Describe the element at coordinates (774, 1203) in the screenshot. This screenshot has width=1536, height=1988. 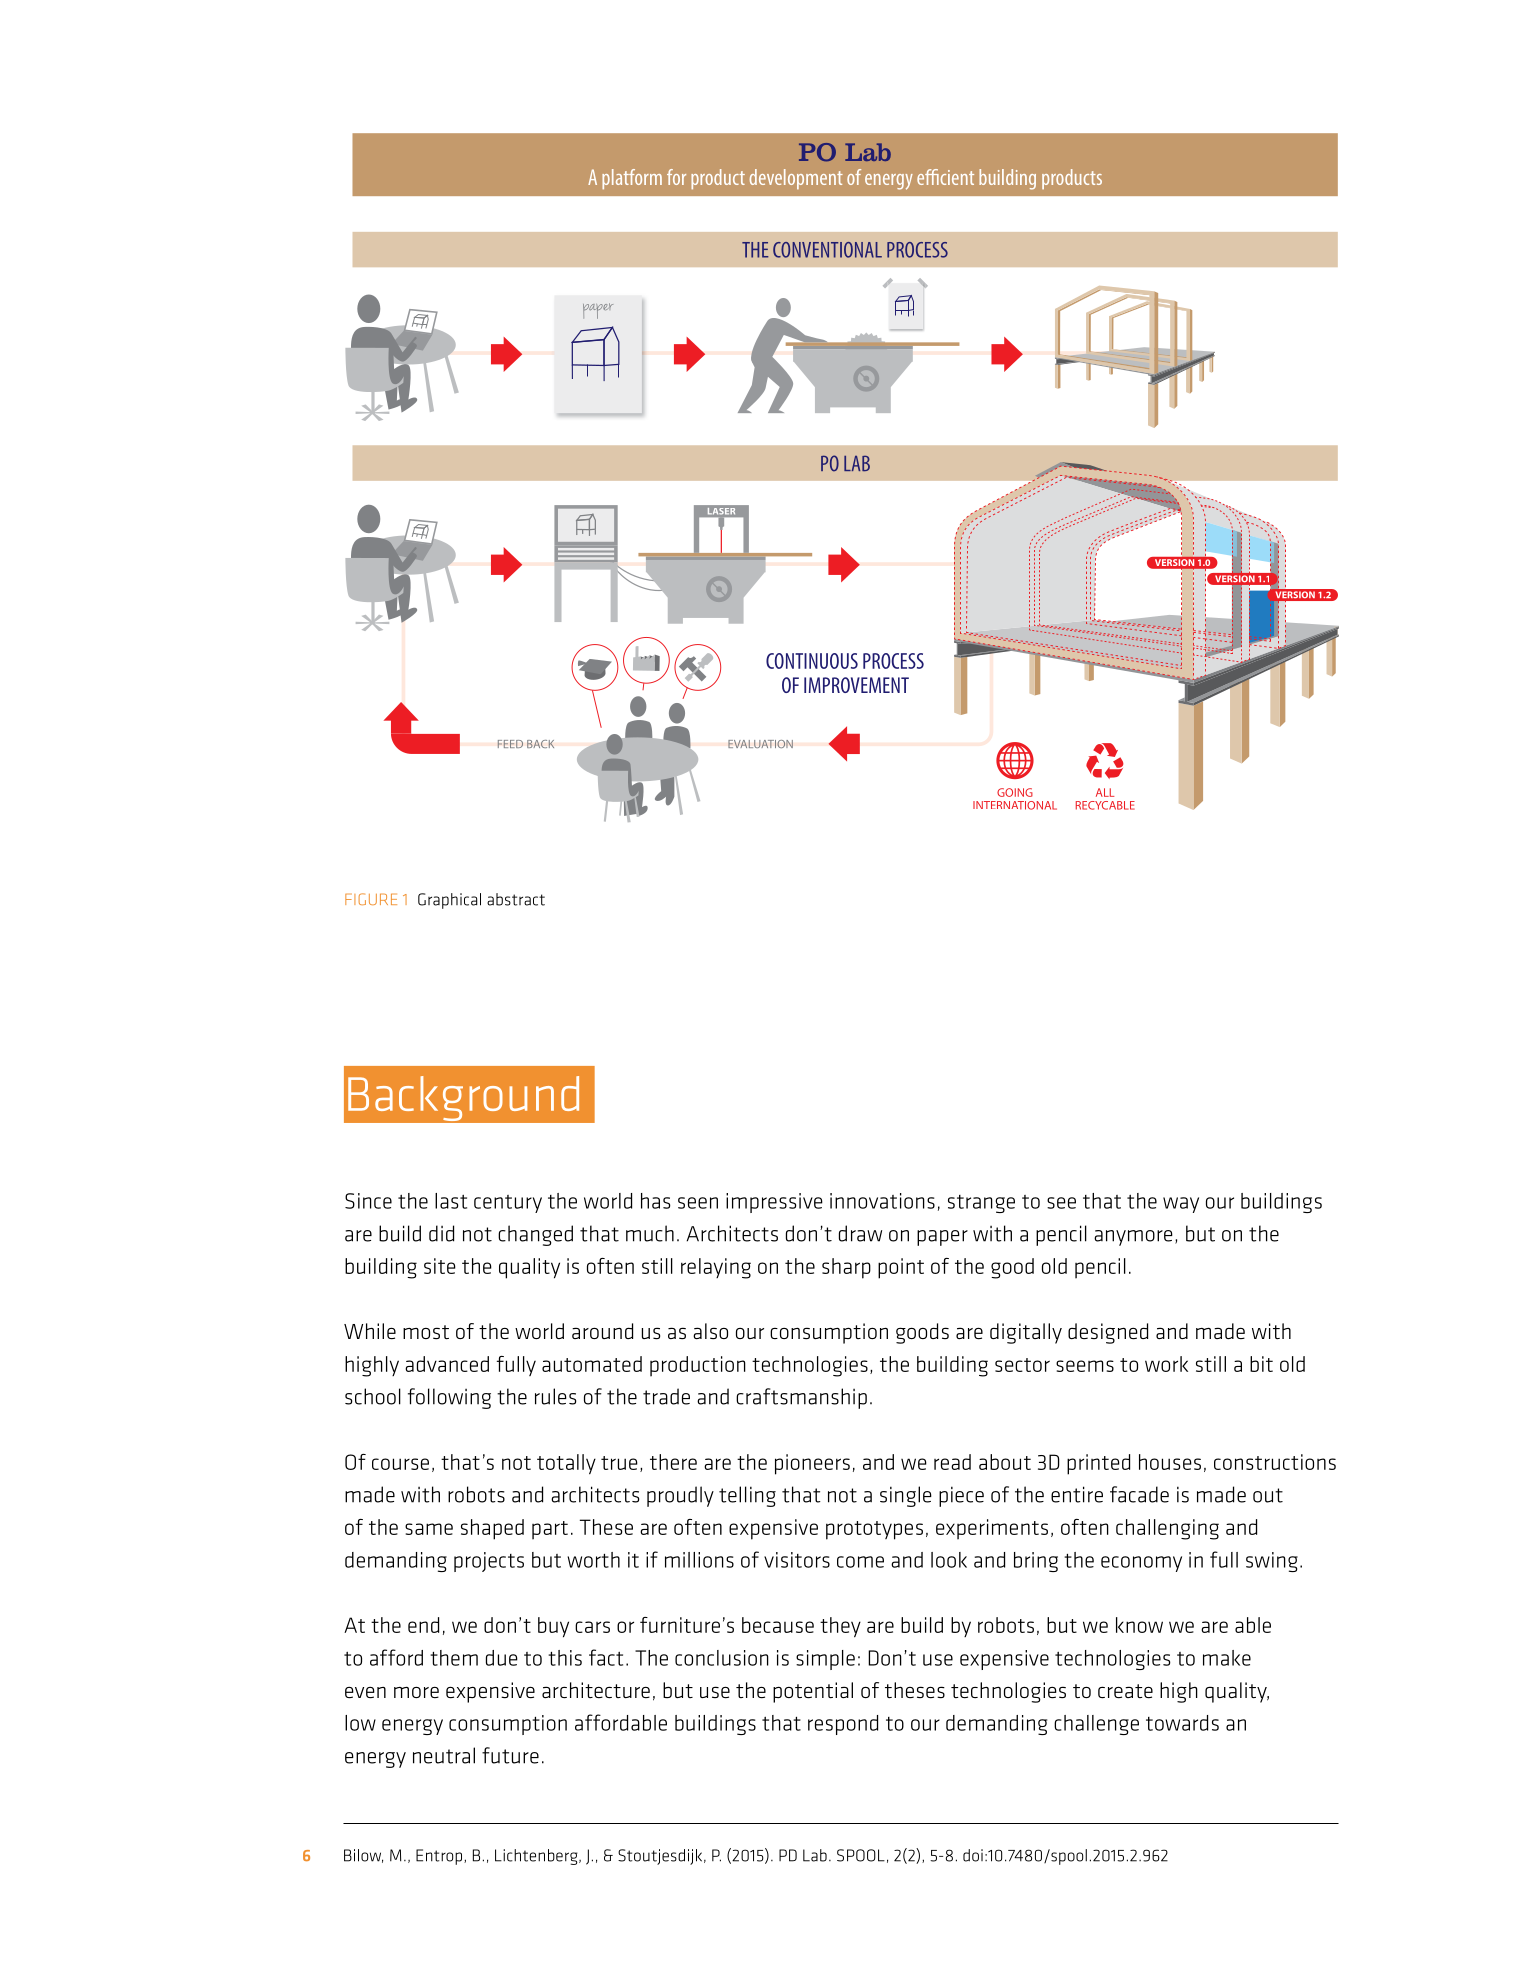
I see `impressive` at that location.
